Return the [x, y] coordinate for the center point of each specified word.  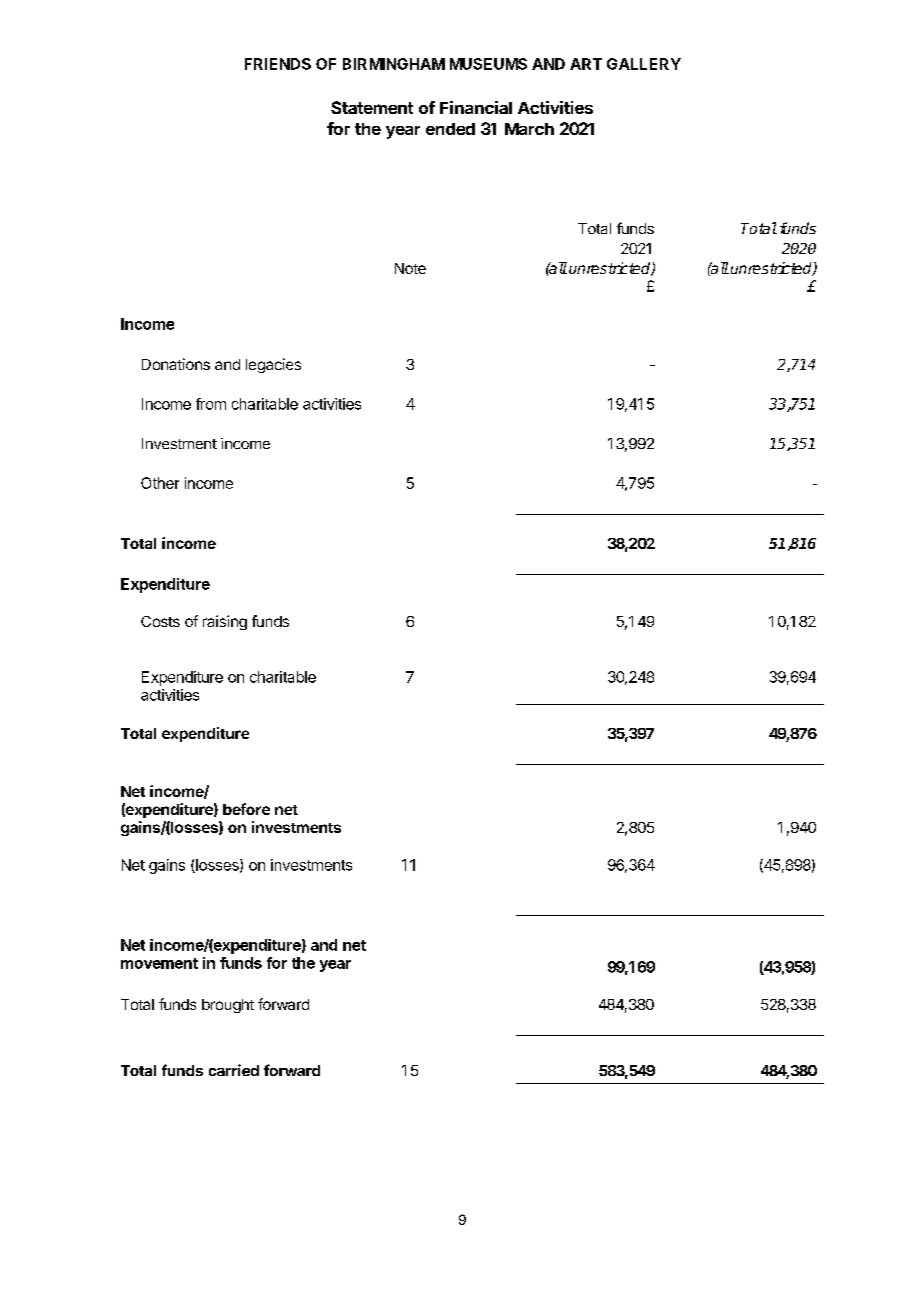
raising [225, 622]
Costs [160, 621]
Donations [176, 364]
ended [450, 129]
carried [234, 1070]
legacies [273, 365]
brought [228, 1006]
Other [160, 483]
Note [410, 268]
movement [159, 963]
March [529, 129]
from [211, 404]
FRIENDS [278, 64]
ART [586, 64]
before [246, 809]
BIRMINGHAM [394, 64]
